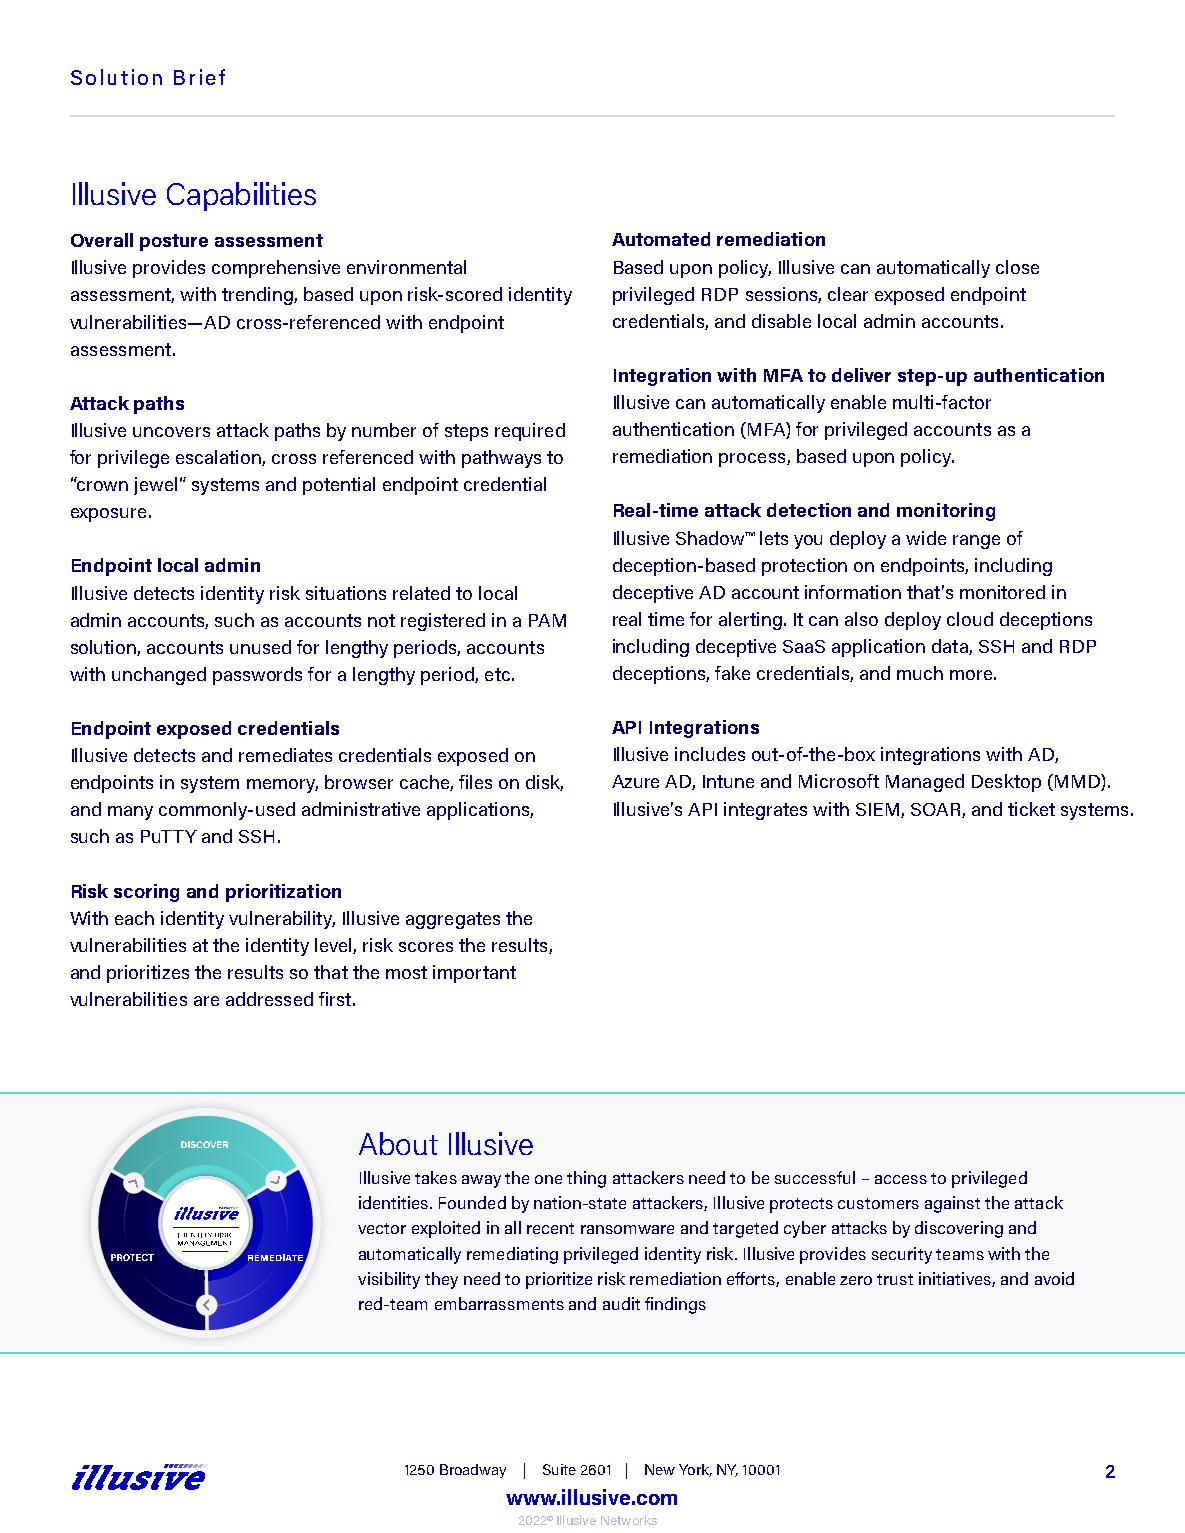  Describe the element at coordinates (695, 1470) in the screenshot. I see `York` at that location.
